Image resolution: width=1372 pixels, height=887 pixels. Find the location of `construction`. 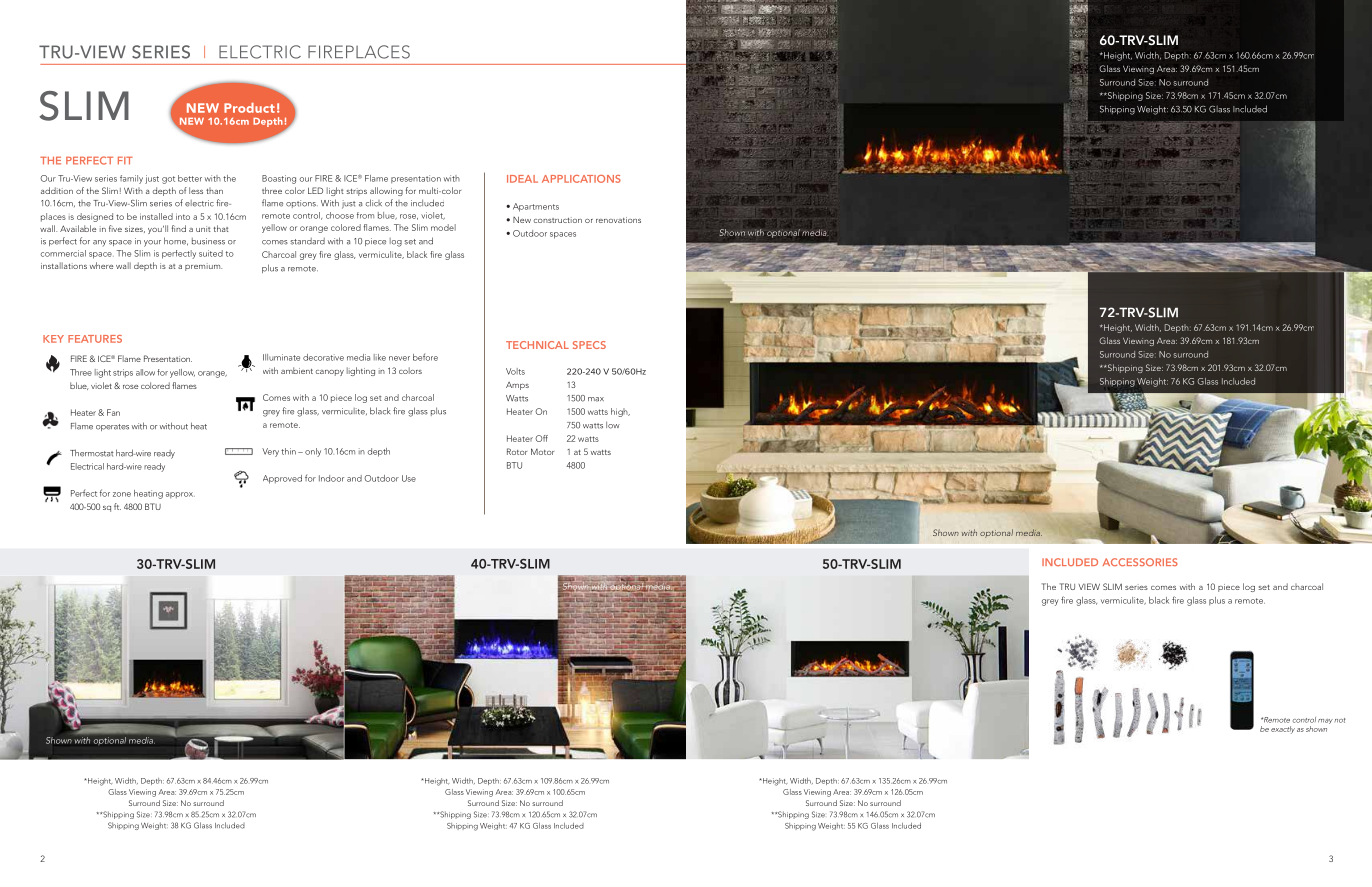

construction is located at coordinates (558, 220).
